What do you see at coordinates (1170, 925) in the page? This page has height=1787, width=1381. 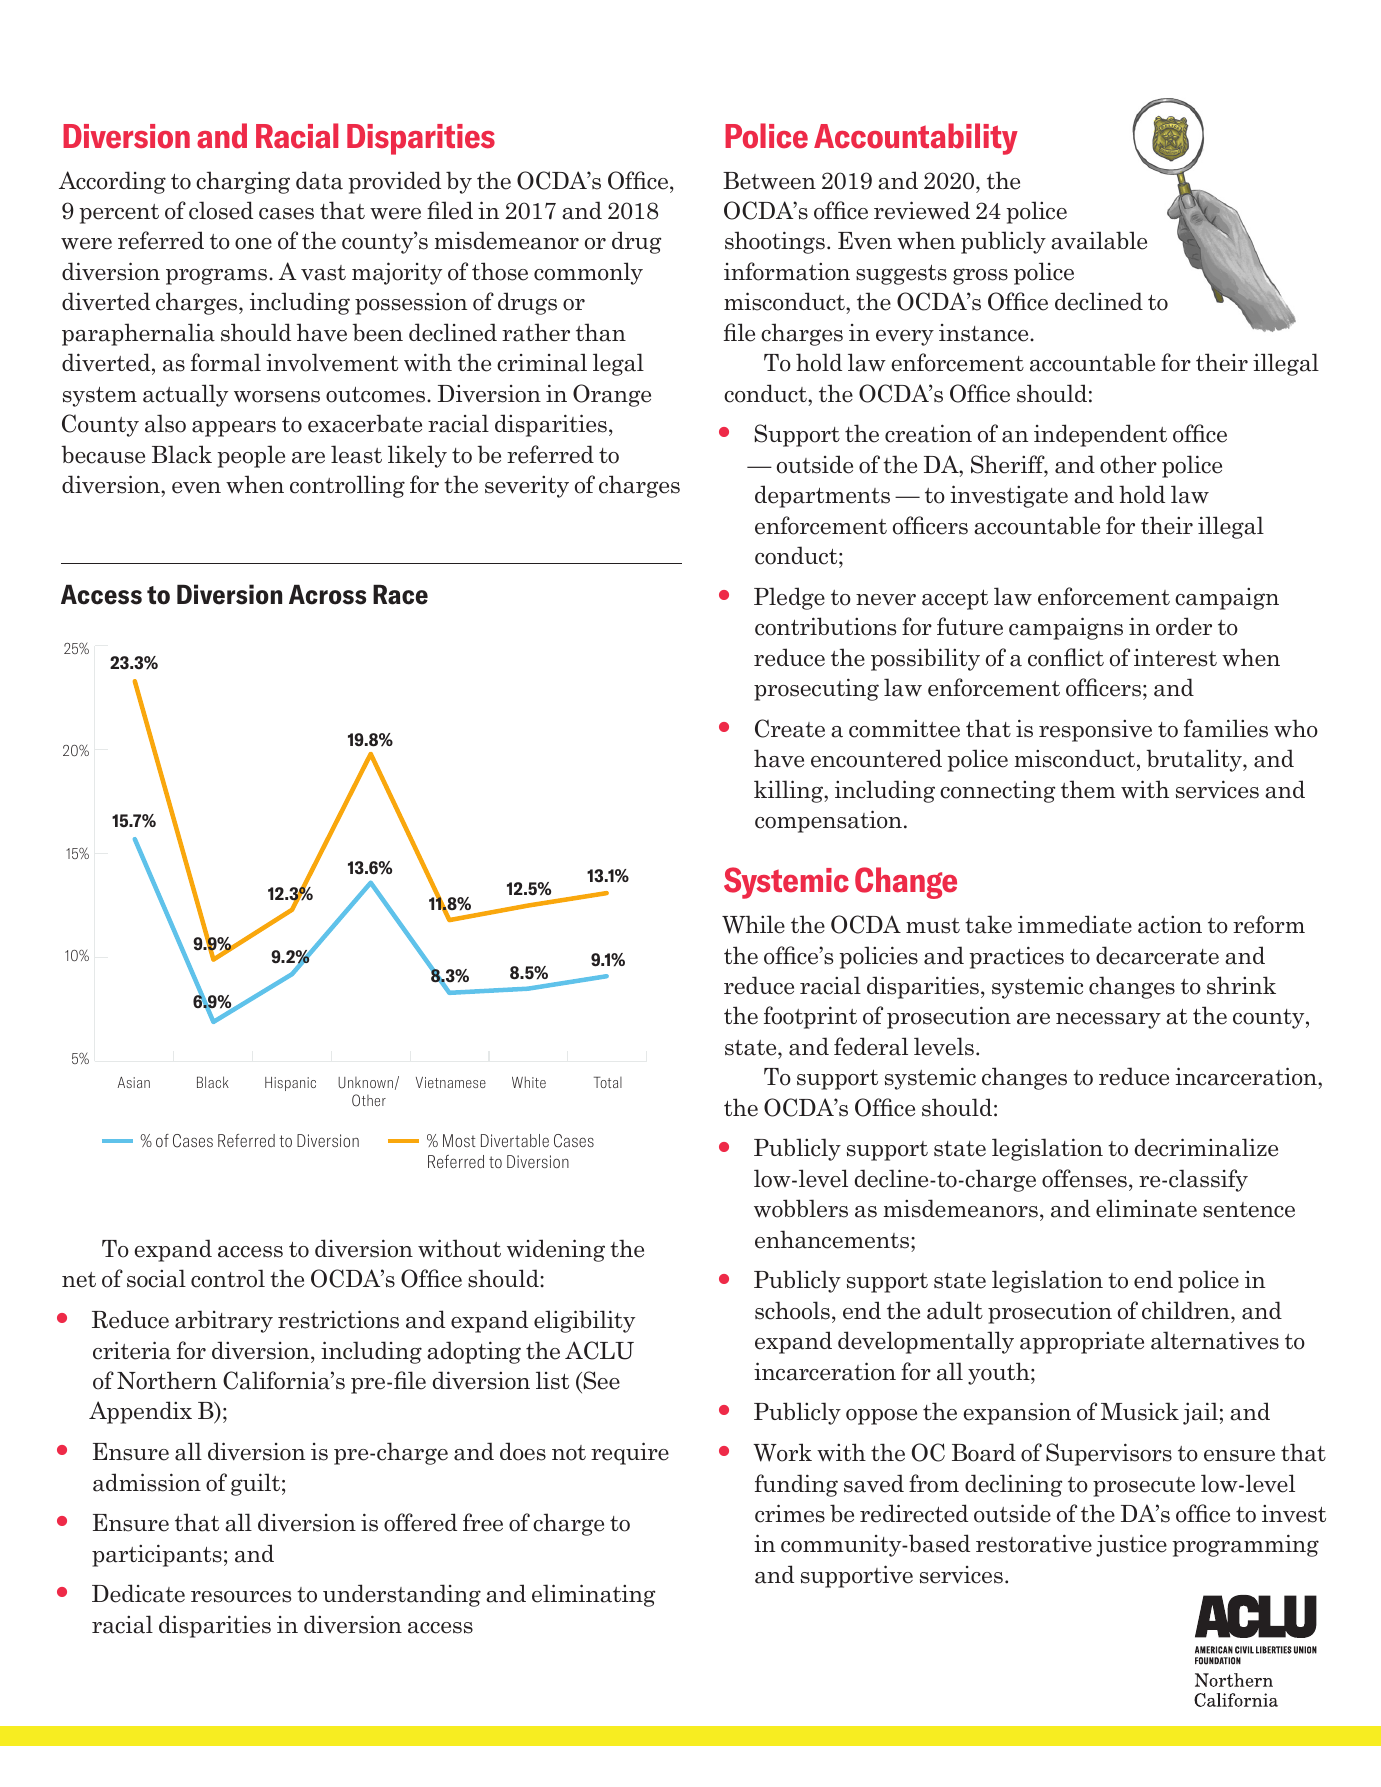 I see `action` at bounding box center [1170, 925].
